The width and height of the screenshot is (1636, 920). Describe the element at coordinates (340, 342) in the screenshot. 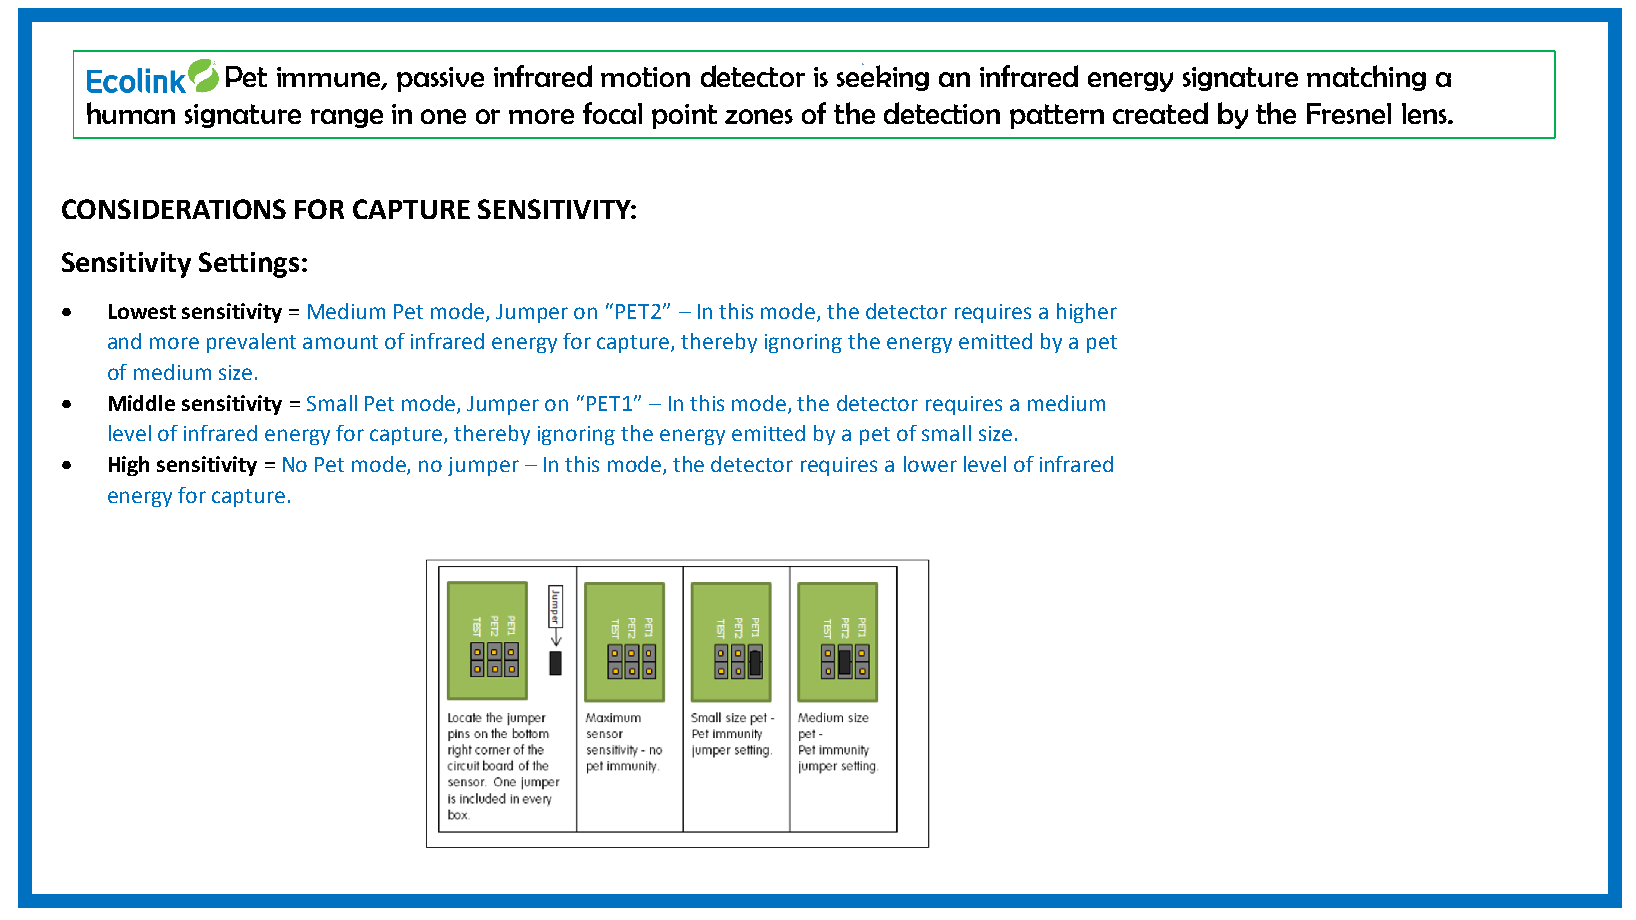

I see `amount` at that location.
